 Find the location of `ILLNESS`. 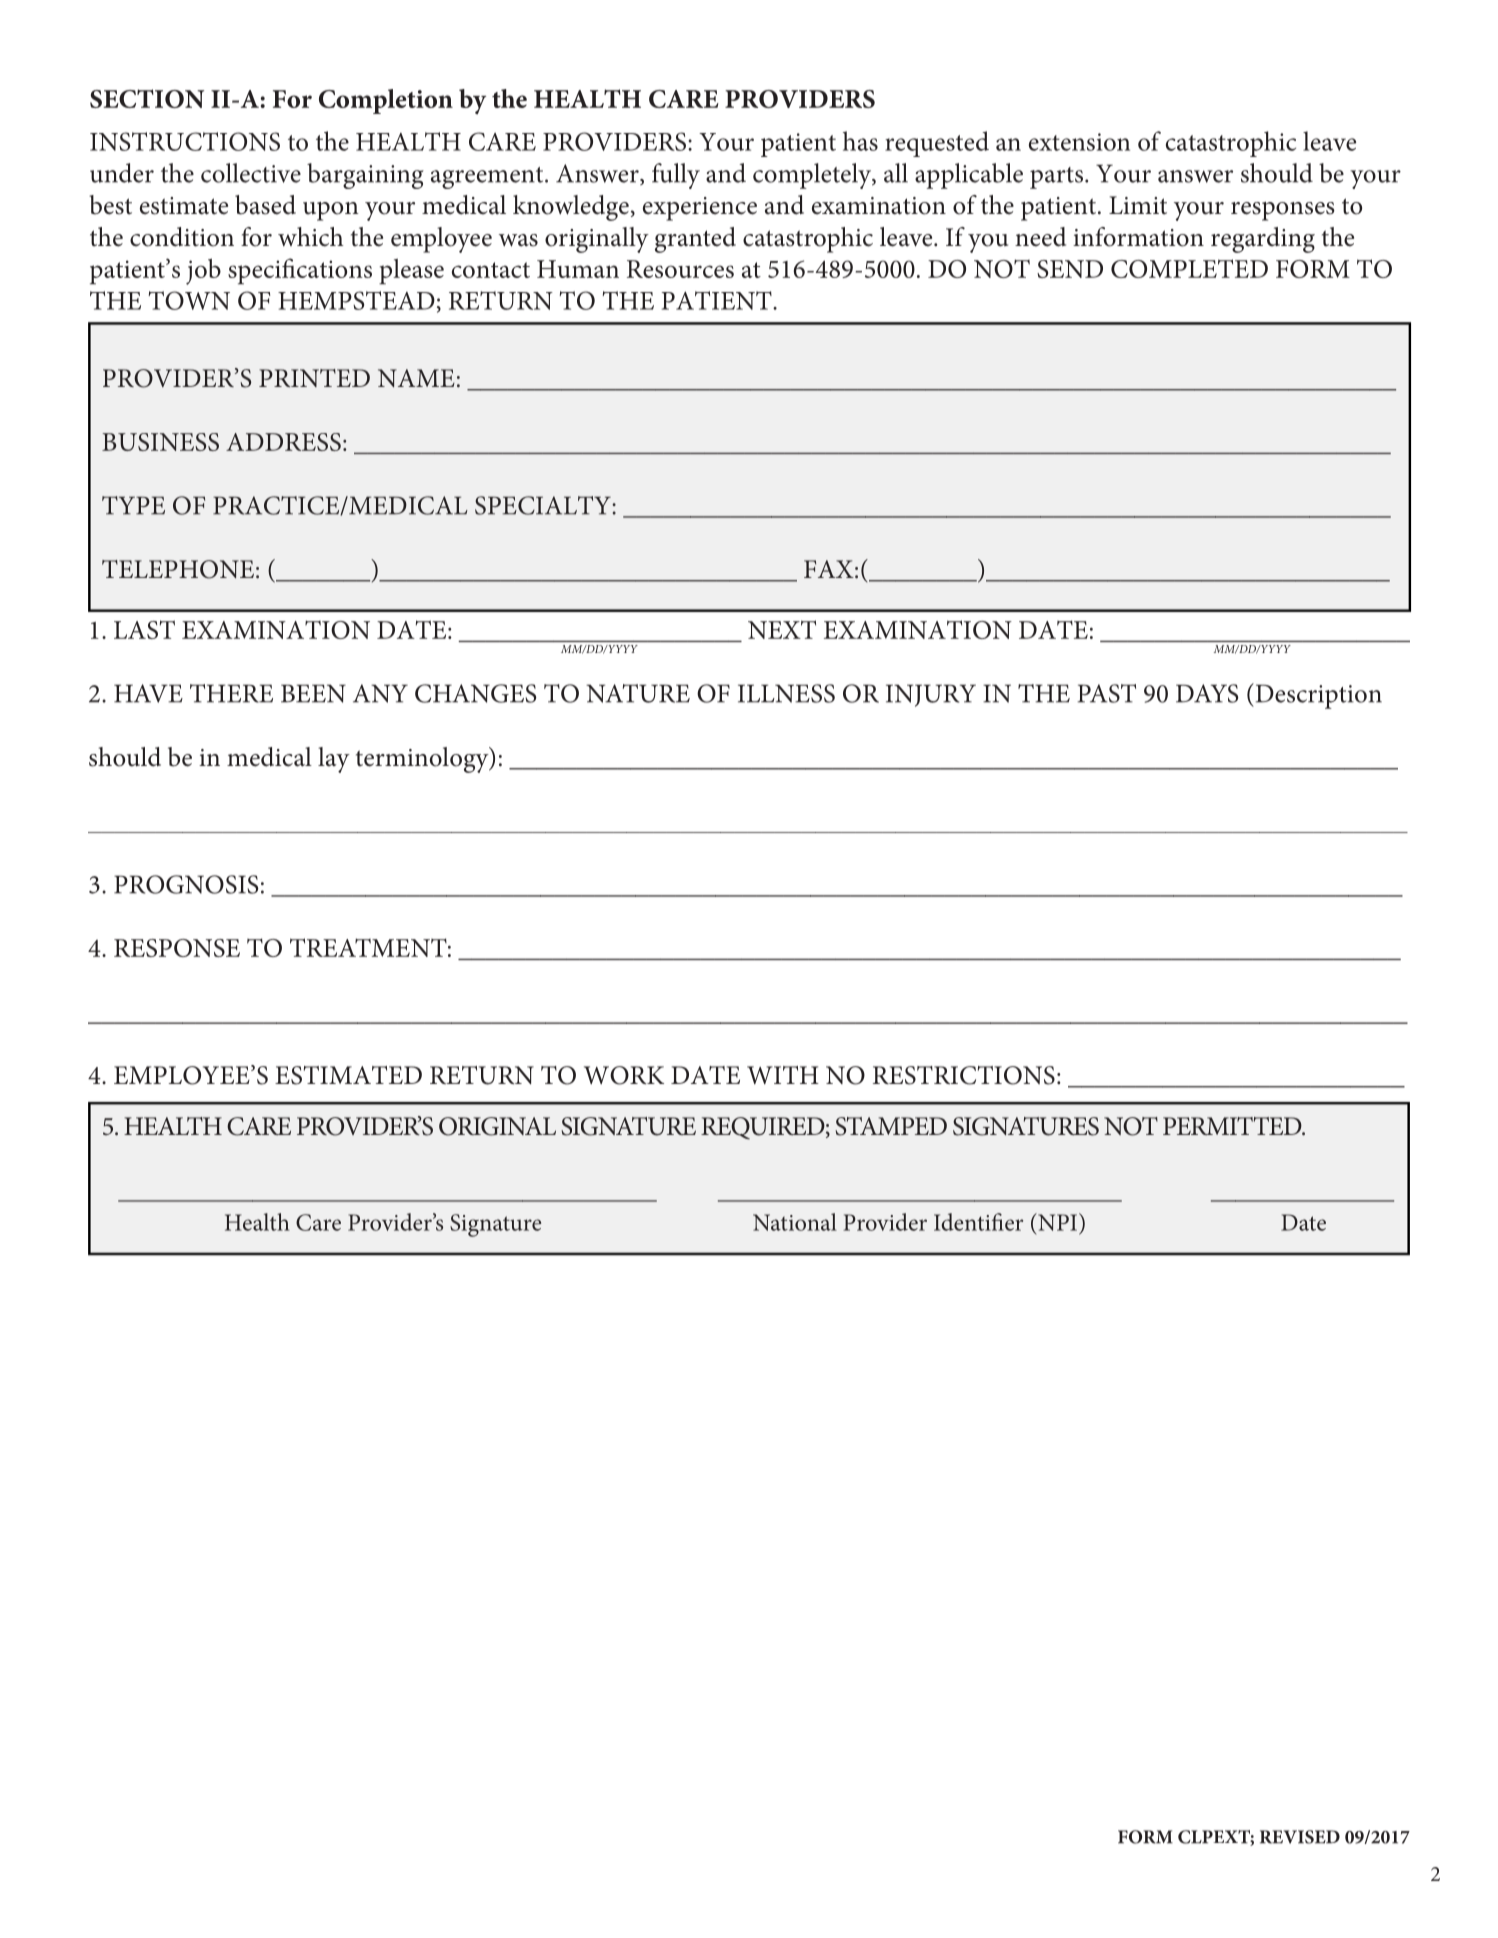

ILLNESS is located at coordinates (786, 693).
